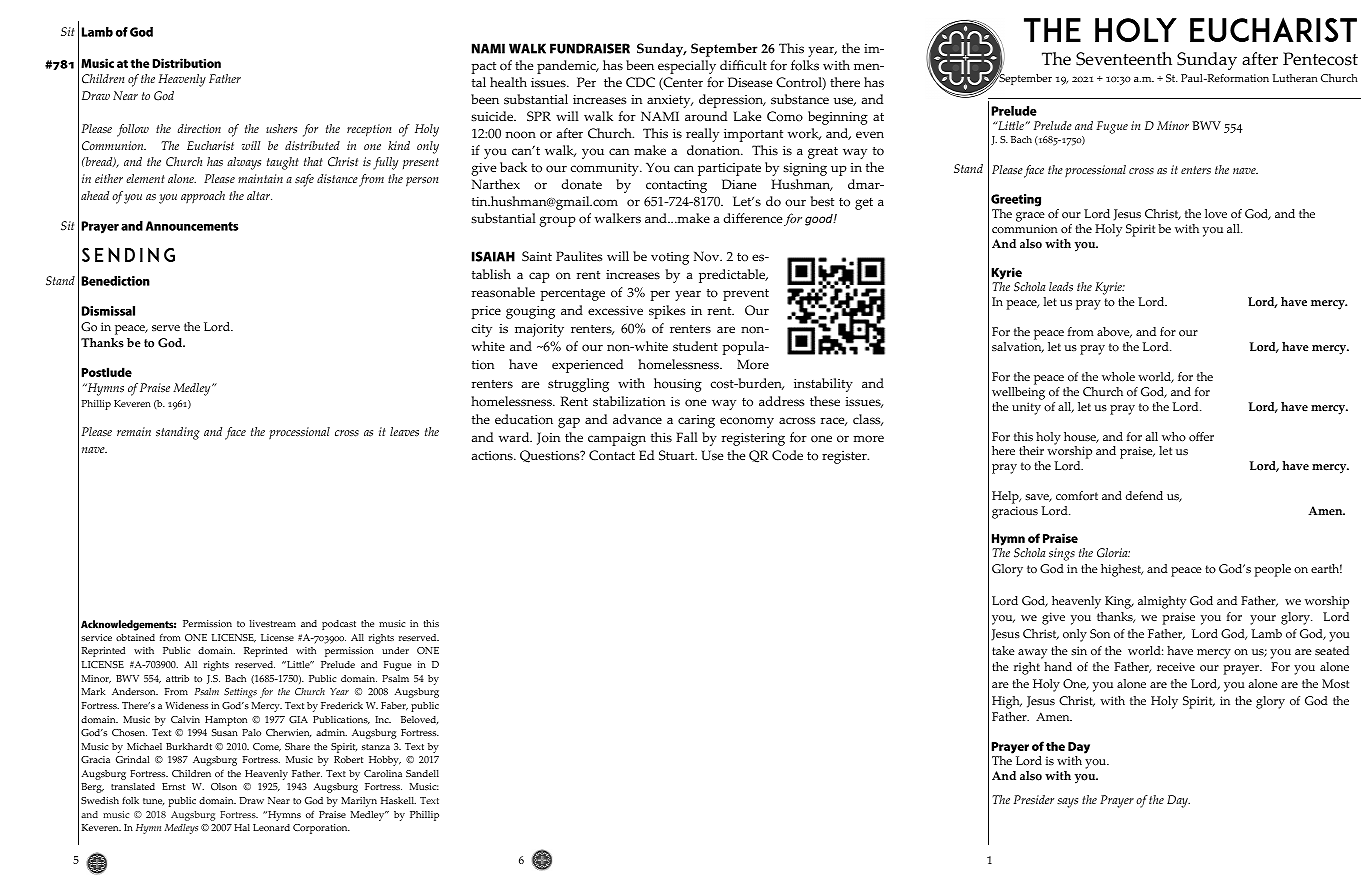 The width and height of the screenshot is (1372, 887). I want to click on Olson, so click(224, 786).
